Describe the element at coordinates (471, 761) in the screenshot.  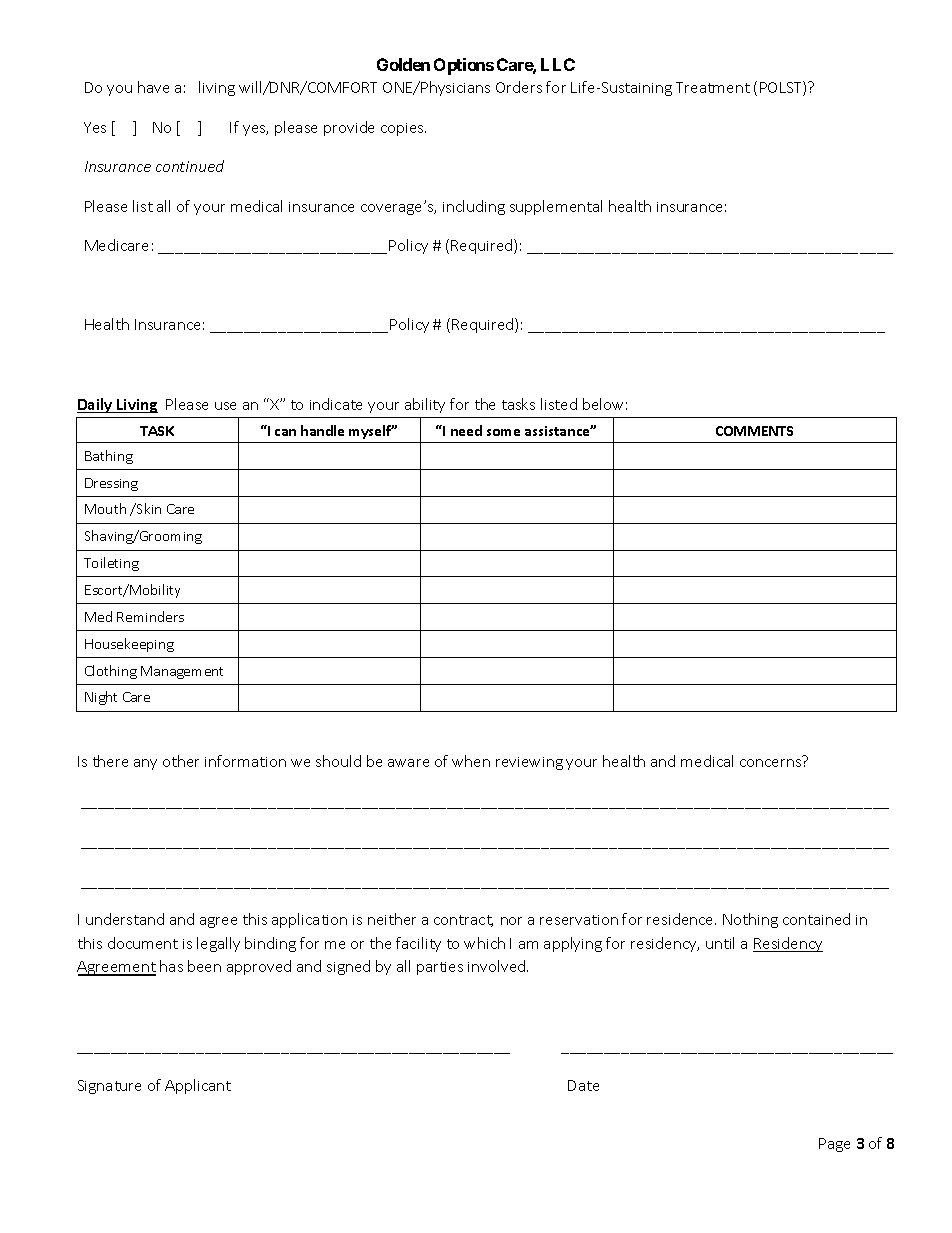
I see `when` at that location.
